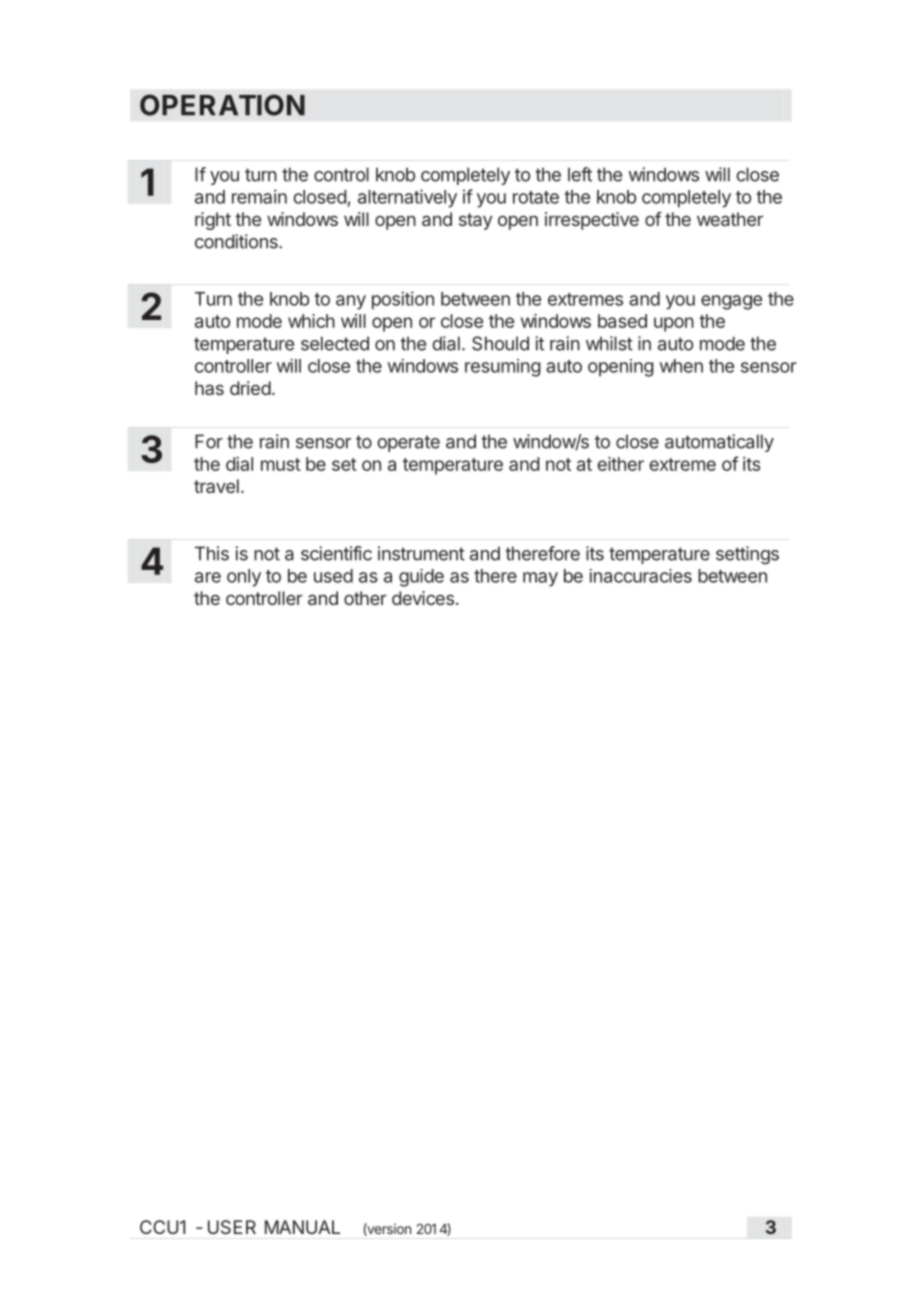 Image resolution: width=924 pixels, height=1308 pixels. I want to click on devices, so click(423, 598).
